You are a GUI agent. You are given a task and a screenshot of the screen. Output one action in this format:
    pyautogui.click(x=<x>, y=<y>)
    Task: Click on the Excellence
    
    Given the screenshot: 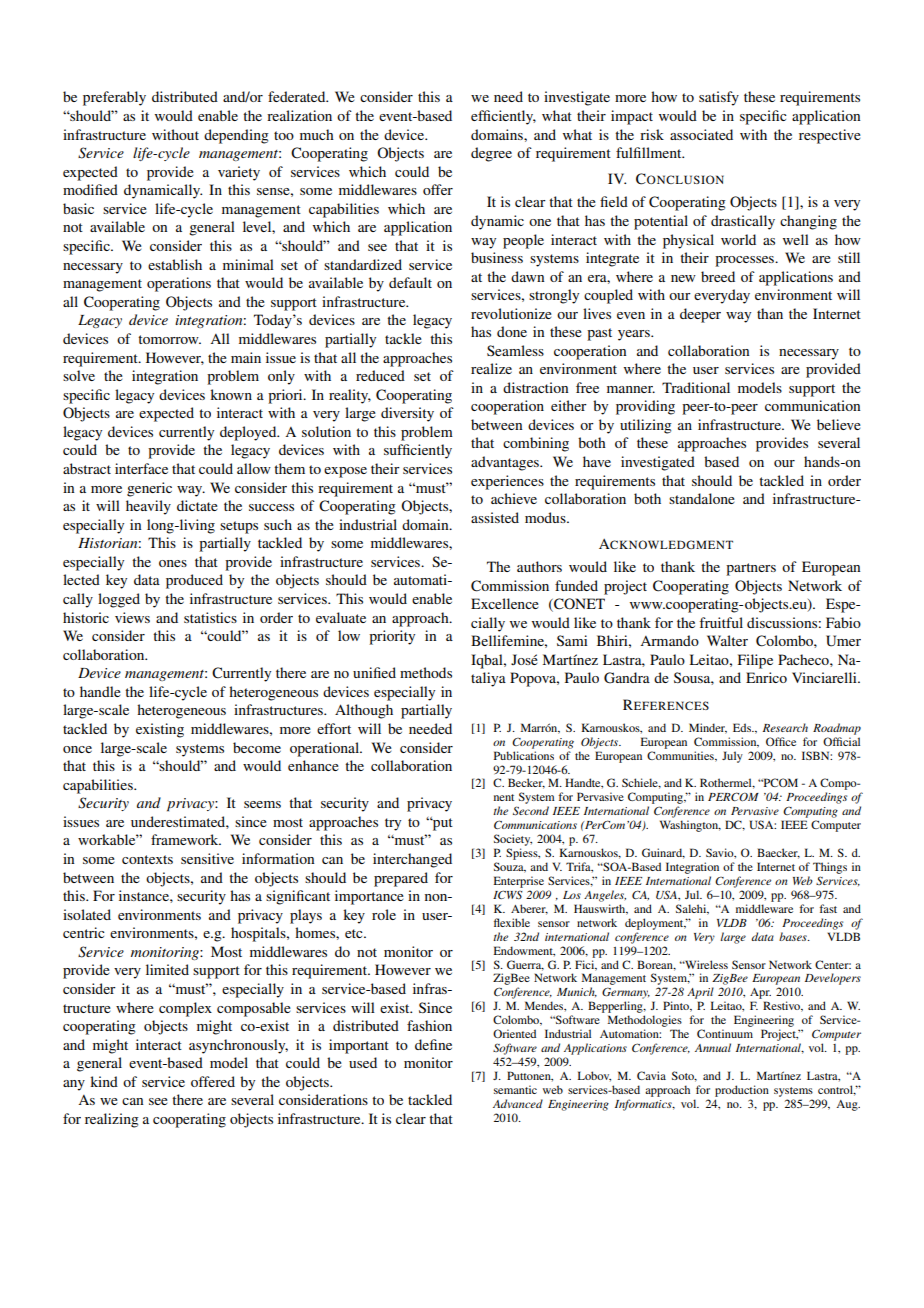 What is the action you would take?
    pyautogui.click(x=505, y=603)
